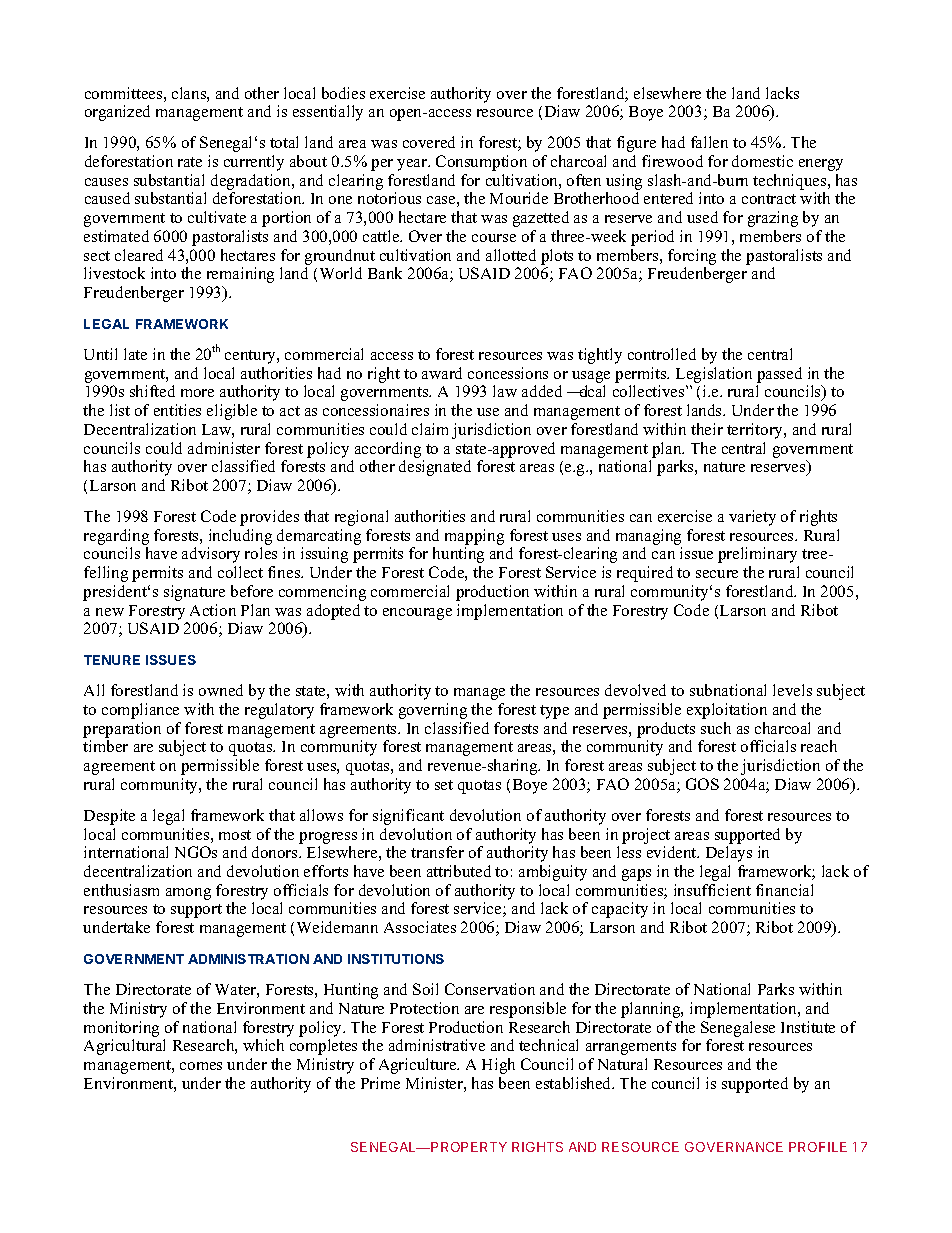 Image resolution: width=952 pixels, height=1233 pixels. I want to click on their, so click(707, 429).
